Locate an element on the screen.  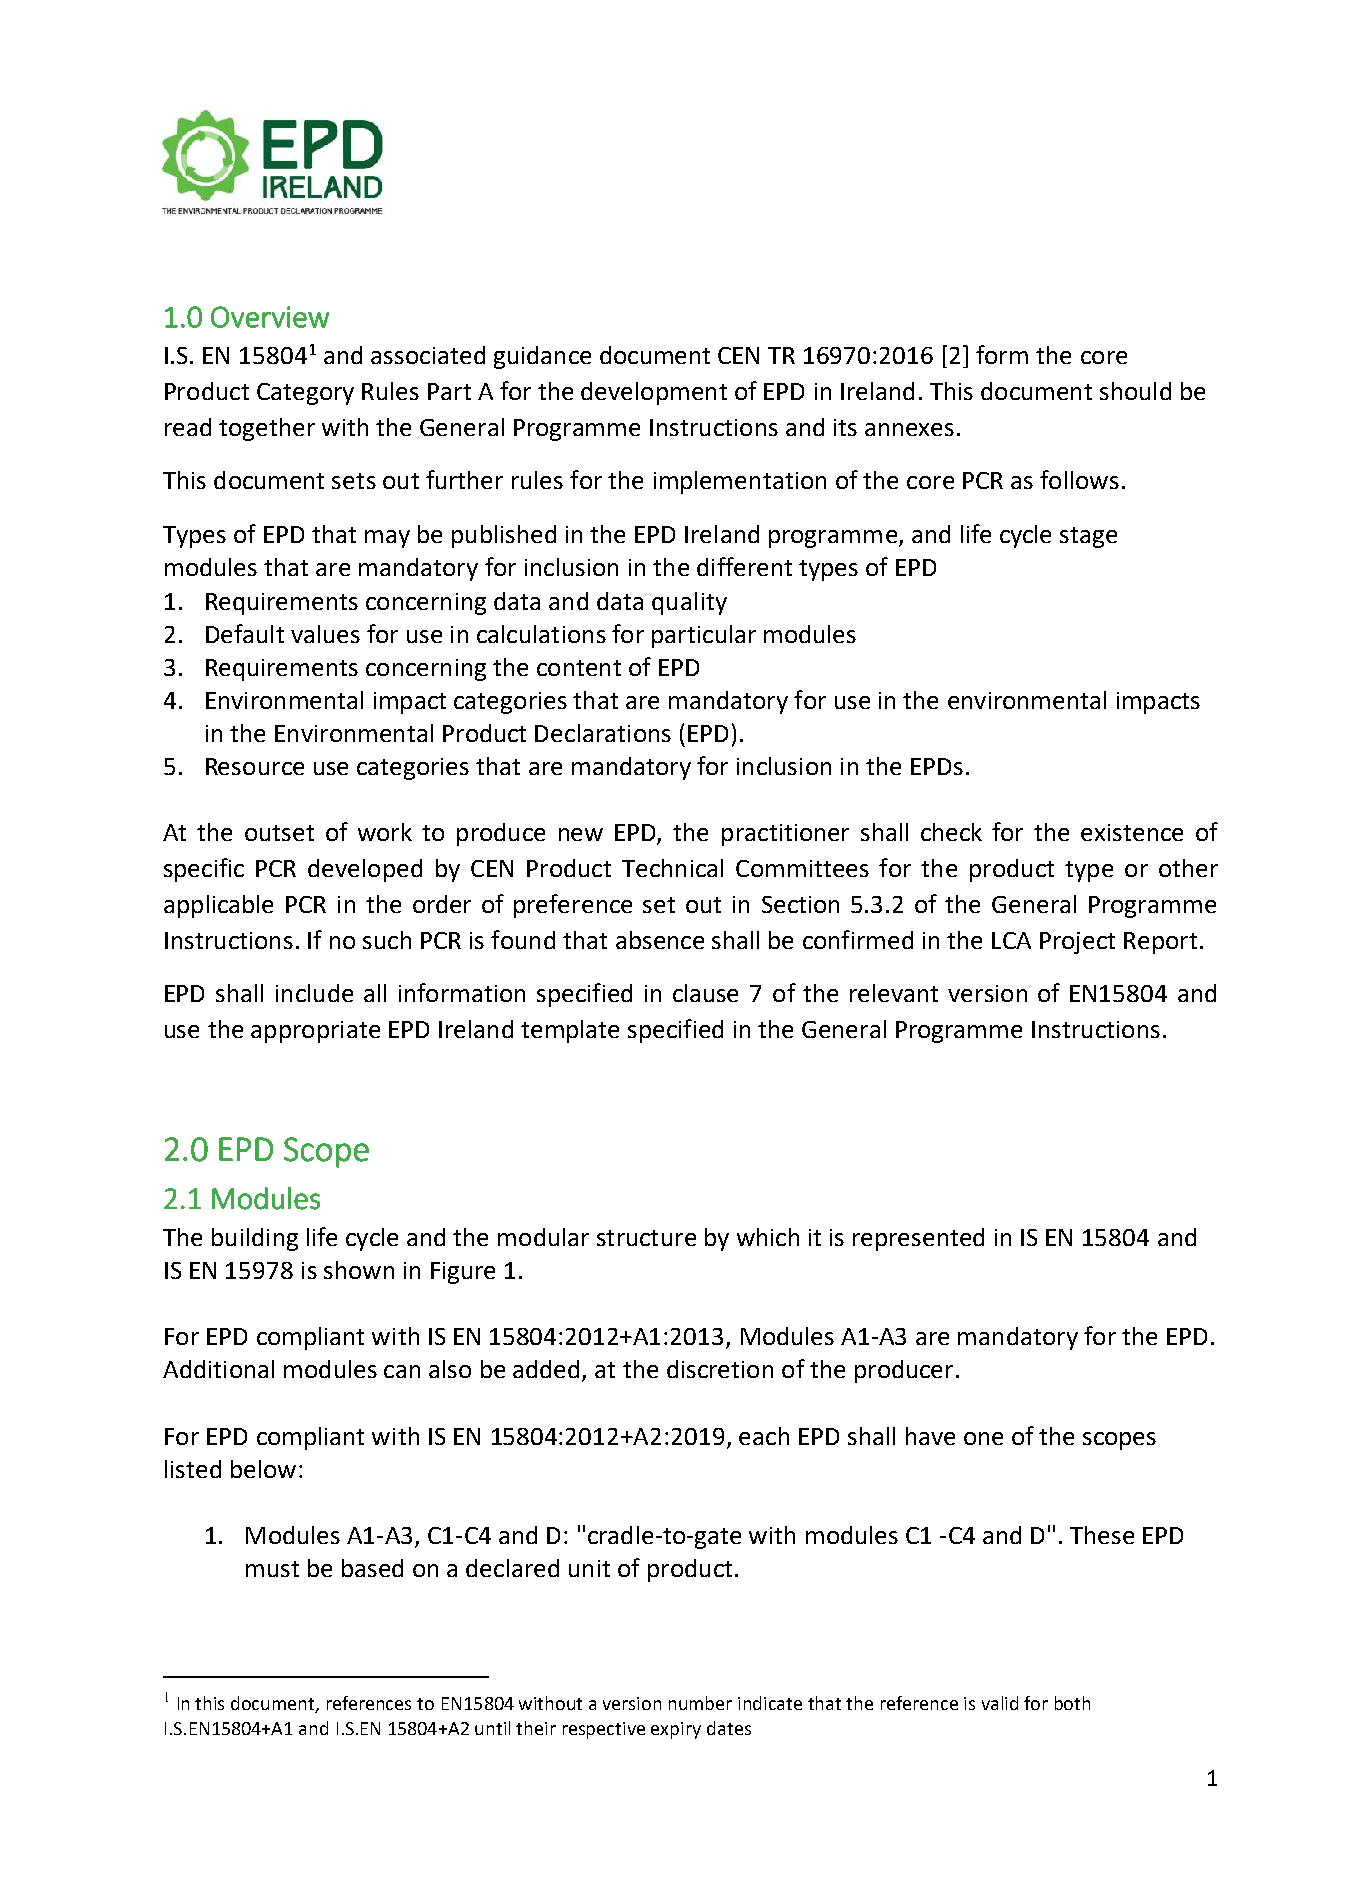
appropriate is located at coordinates (315, 1032).
